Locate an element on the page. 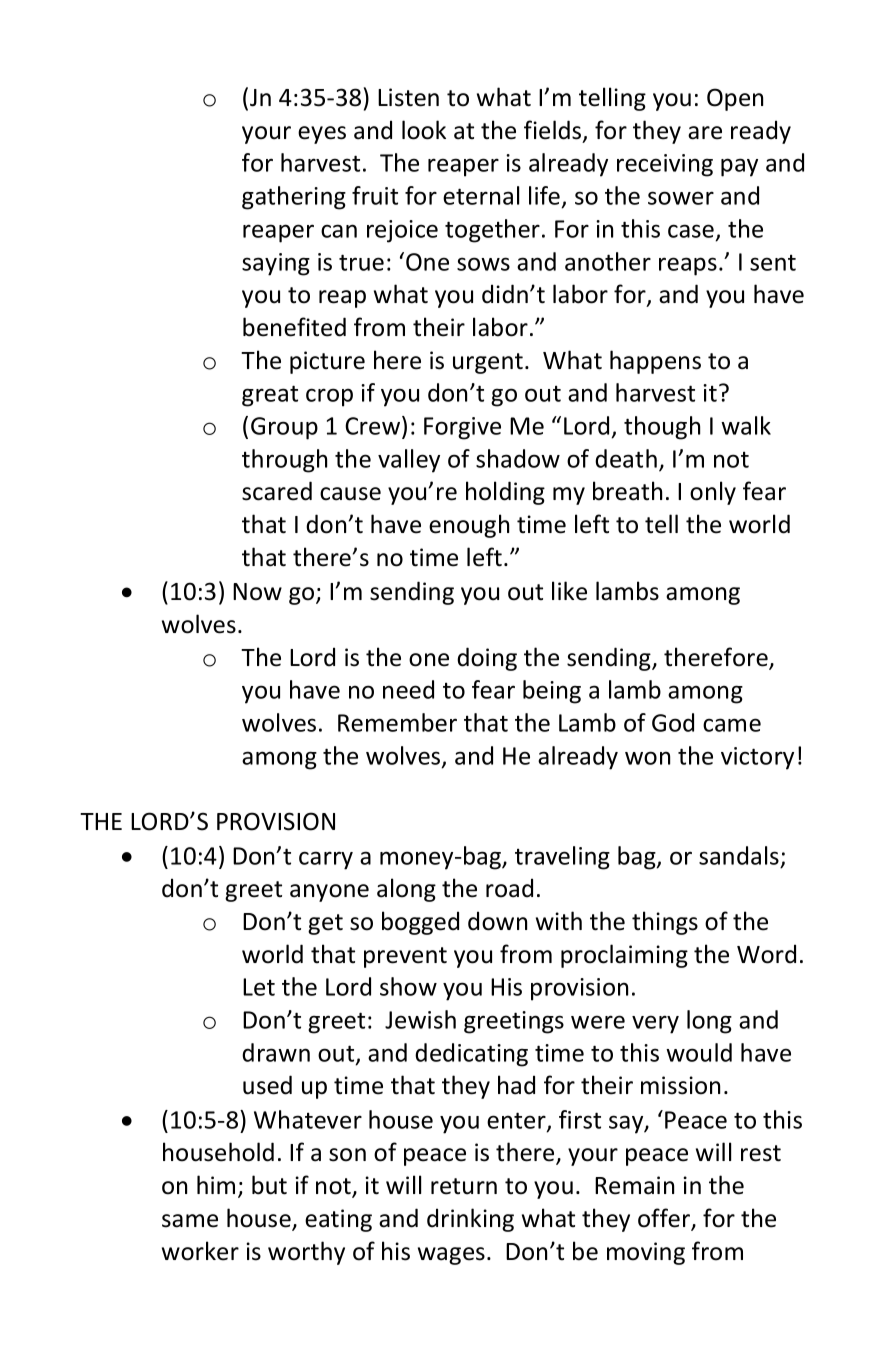 The image size is (887, 1372). drinking is located at coordinates (470, 1220).
